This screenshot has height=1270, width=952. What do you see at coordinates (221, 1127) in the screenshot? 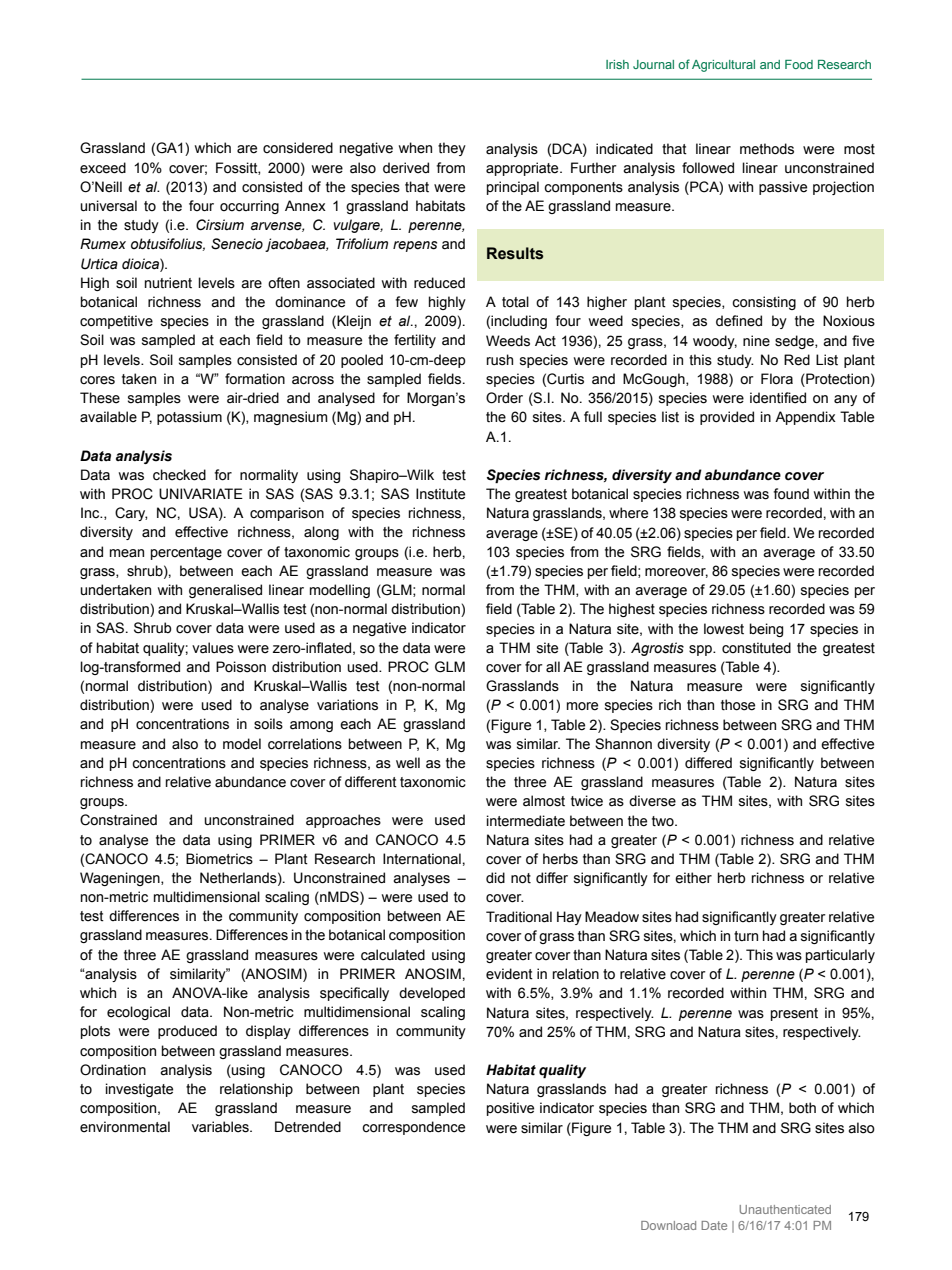
I see `variables` at bounding box center [221, 1127].
